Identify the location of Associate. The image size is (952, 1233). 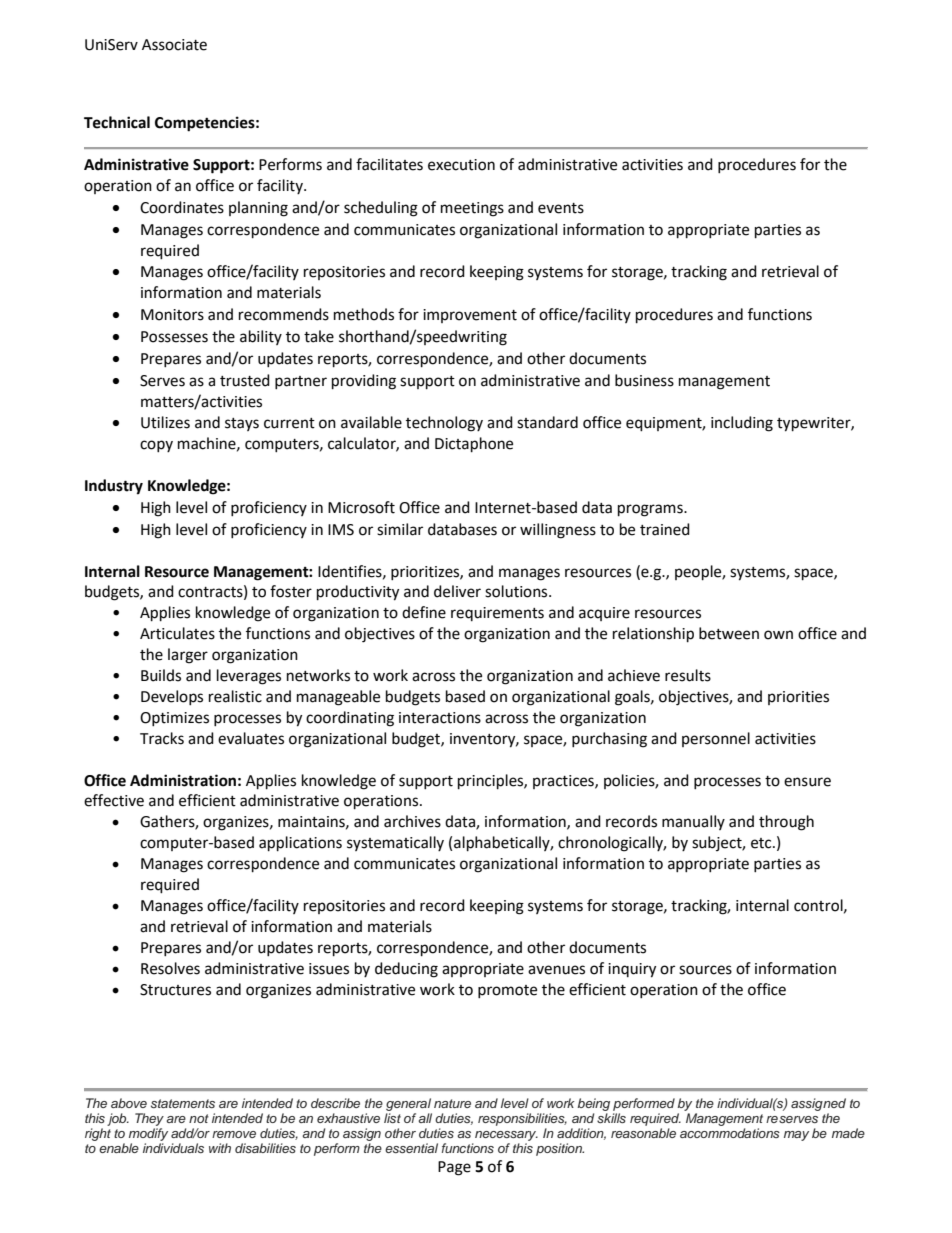
(174, 45).
